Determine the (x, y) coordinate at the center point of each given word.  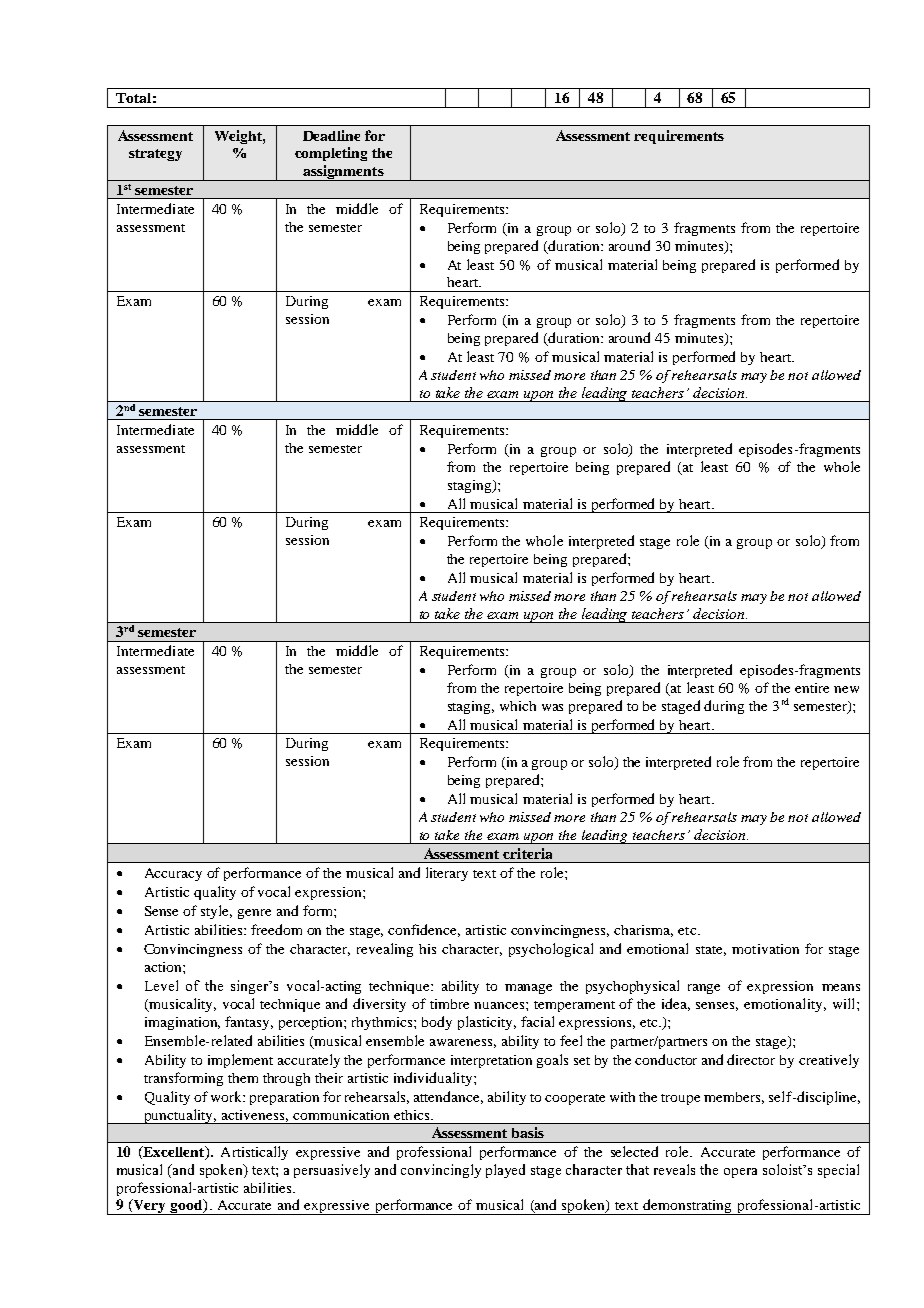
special (838, 1171)
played (505, 1171)
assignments (343, 173)
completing (331, 154)
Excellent (174, 1153)
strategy (155, 155)
